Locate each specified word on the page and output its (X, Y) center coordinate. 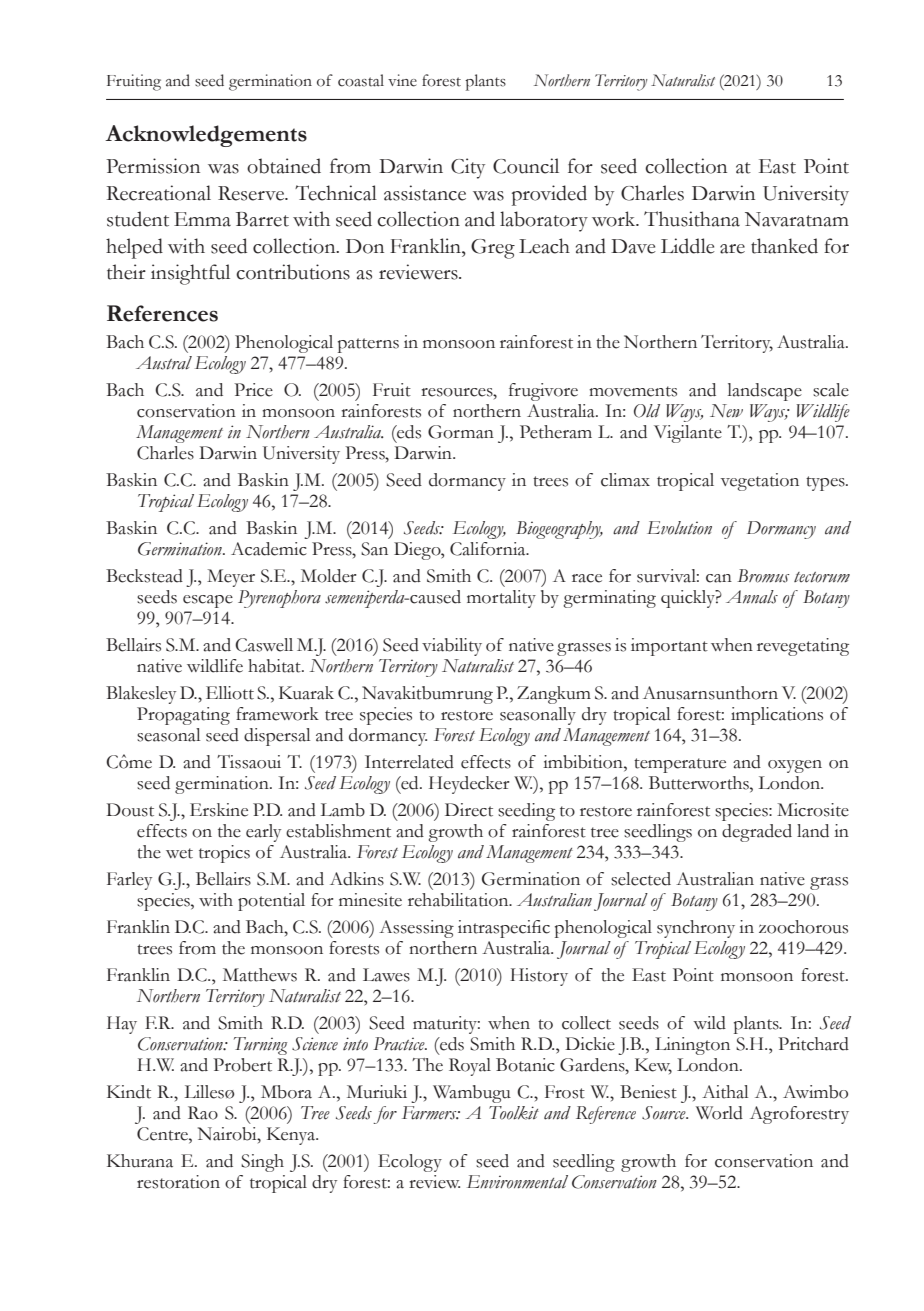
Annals (752, 597)
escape (208, 601)
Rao (203, 1113)
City (468, 168)
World (719, 1113)
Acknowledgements (206, 136)
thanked (784, 246)
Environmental (517, 1182)
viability (452, 647)
